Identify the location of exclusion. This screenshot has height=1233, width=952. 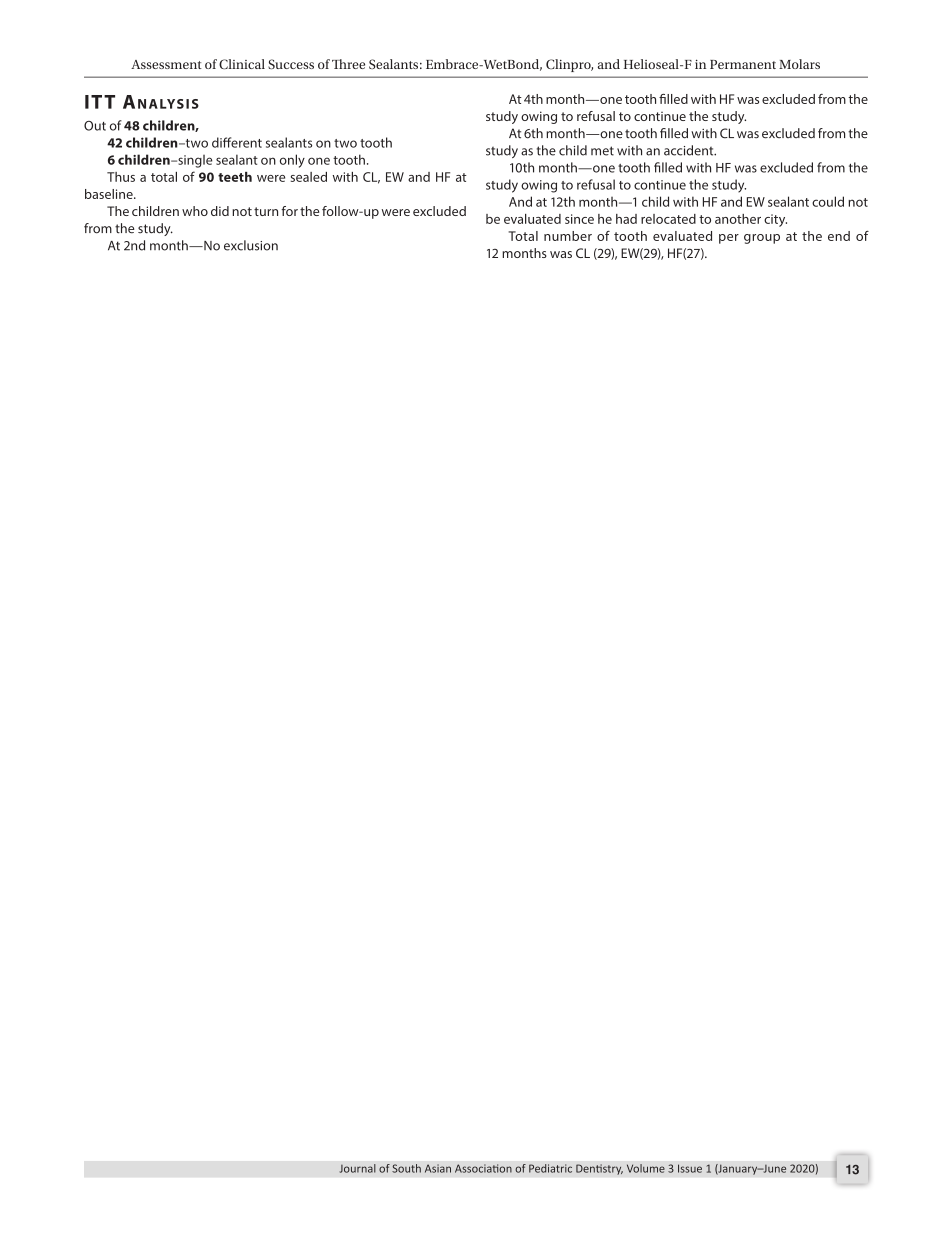
(251, 245).
